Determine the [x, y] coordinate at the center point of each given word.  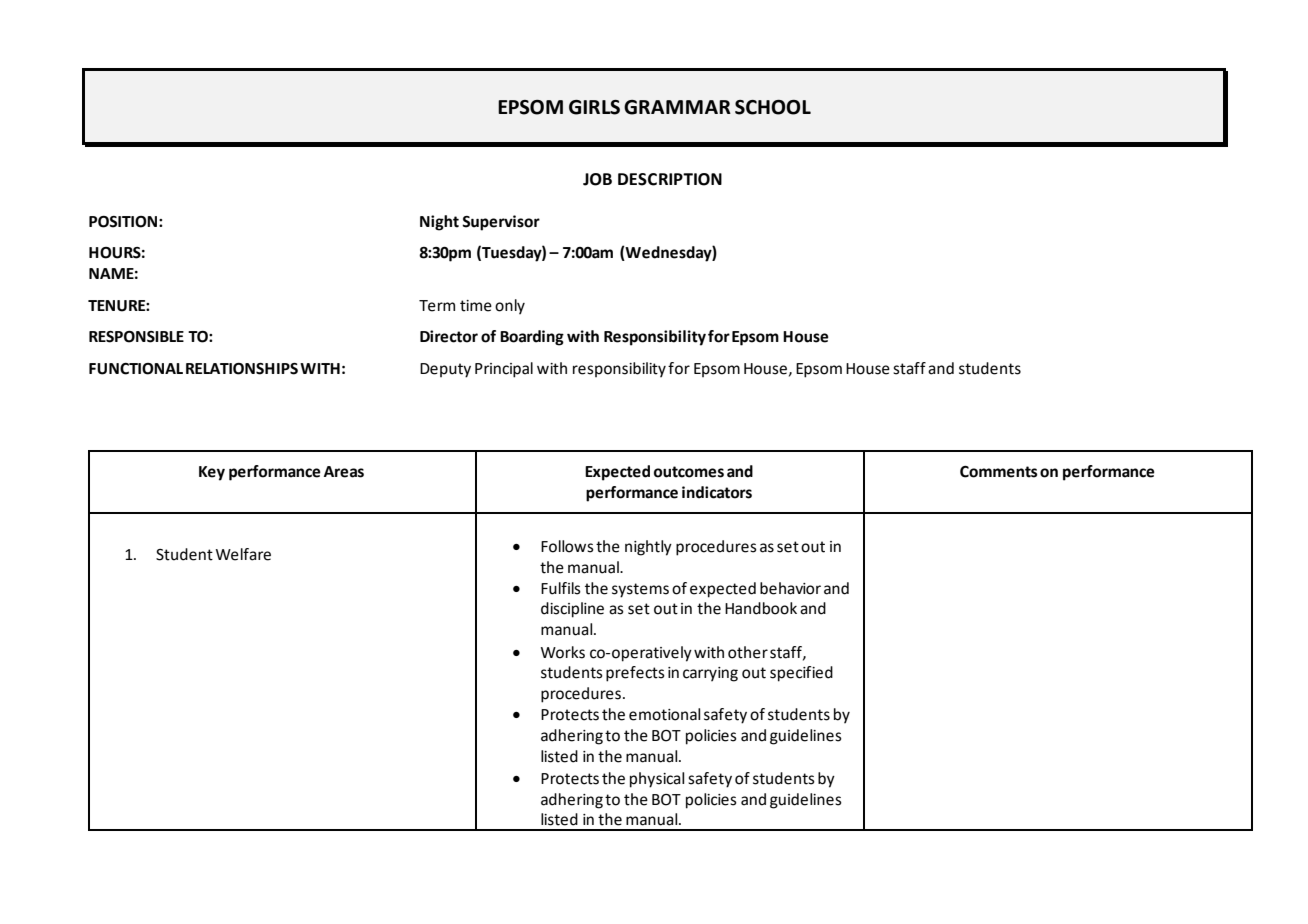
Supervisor [501, 223]
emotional [664, 714]
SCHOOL [773, 107]
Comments [999, 472]
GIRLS [594, 107]
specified [801, 674]
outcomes [689, 472]
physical [657, 780]
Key [212, 473]
